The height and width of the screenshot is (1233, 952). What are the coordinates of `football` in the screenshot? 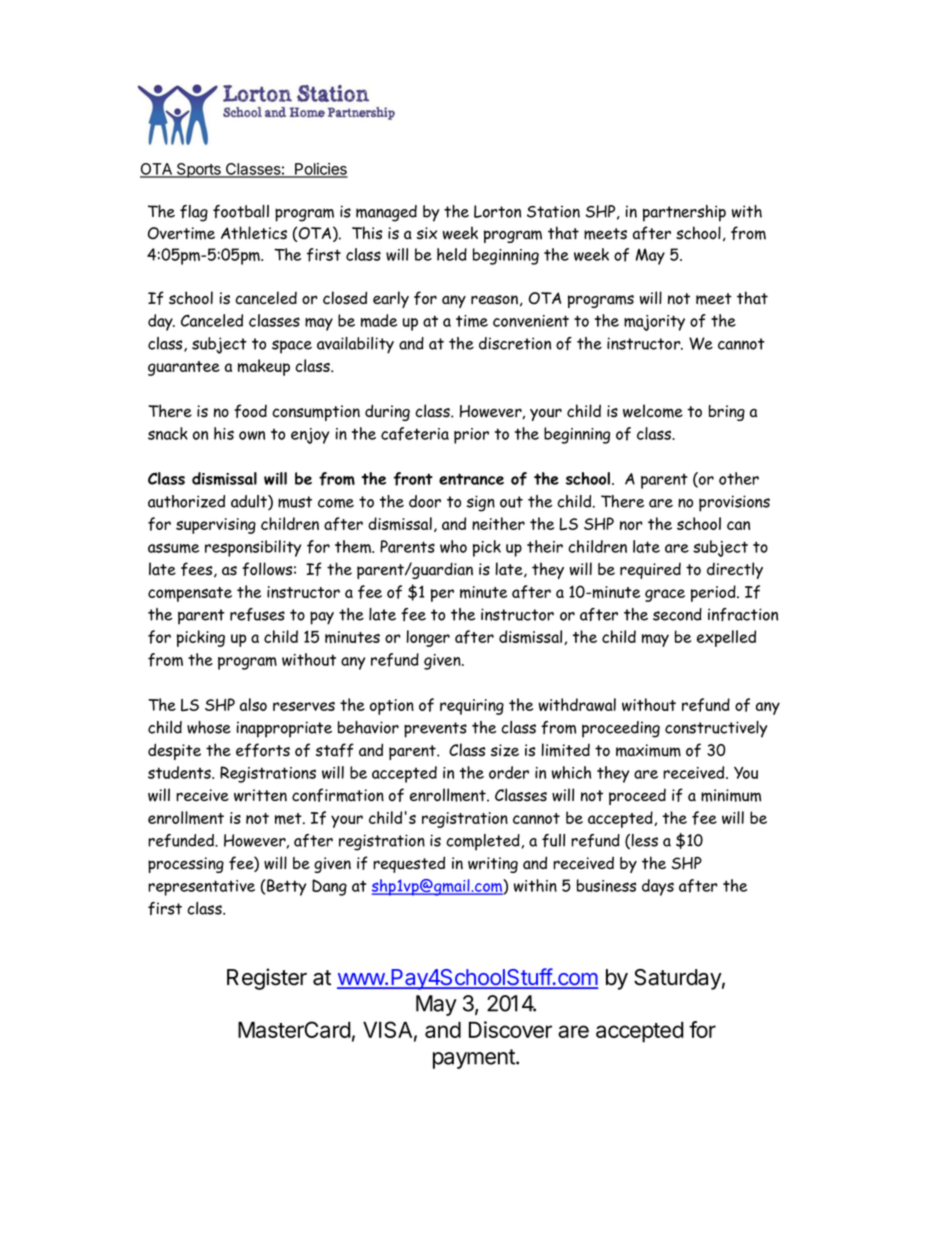 It's located at (241, 211).
